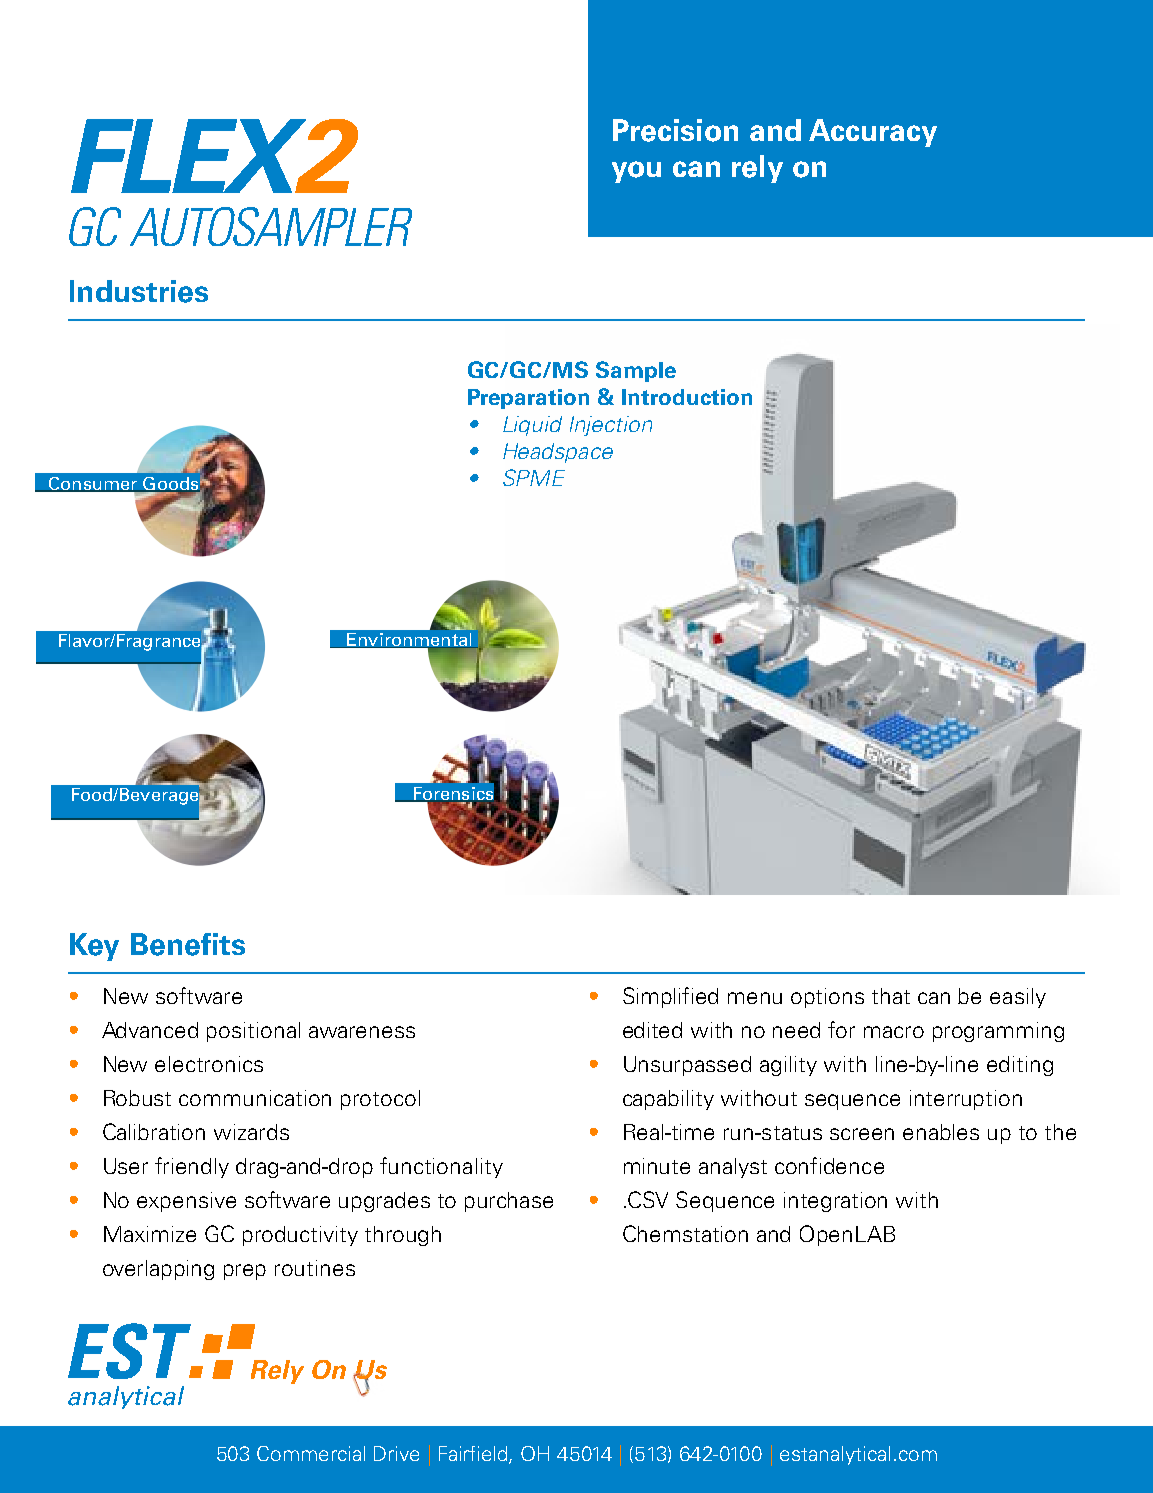 This page has width=1153, height=1493. I want to click on Commercial, so click(311, 1453).
